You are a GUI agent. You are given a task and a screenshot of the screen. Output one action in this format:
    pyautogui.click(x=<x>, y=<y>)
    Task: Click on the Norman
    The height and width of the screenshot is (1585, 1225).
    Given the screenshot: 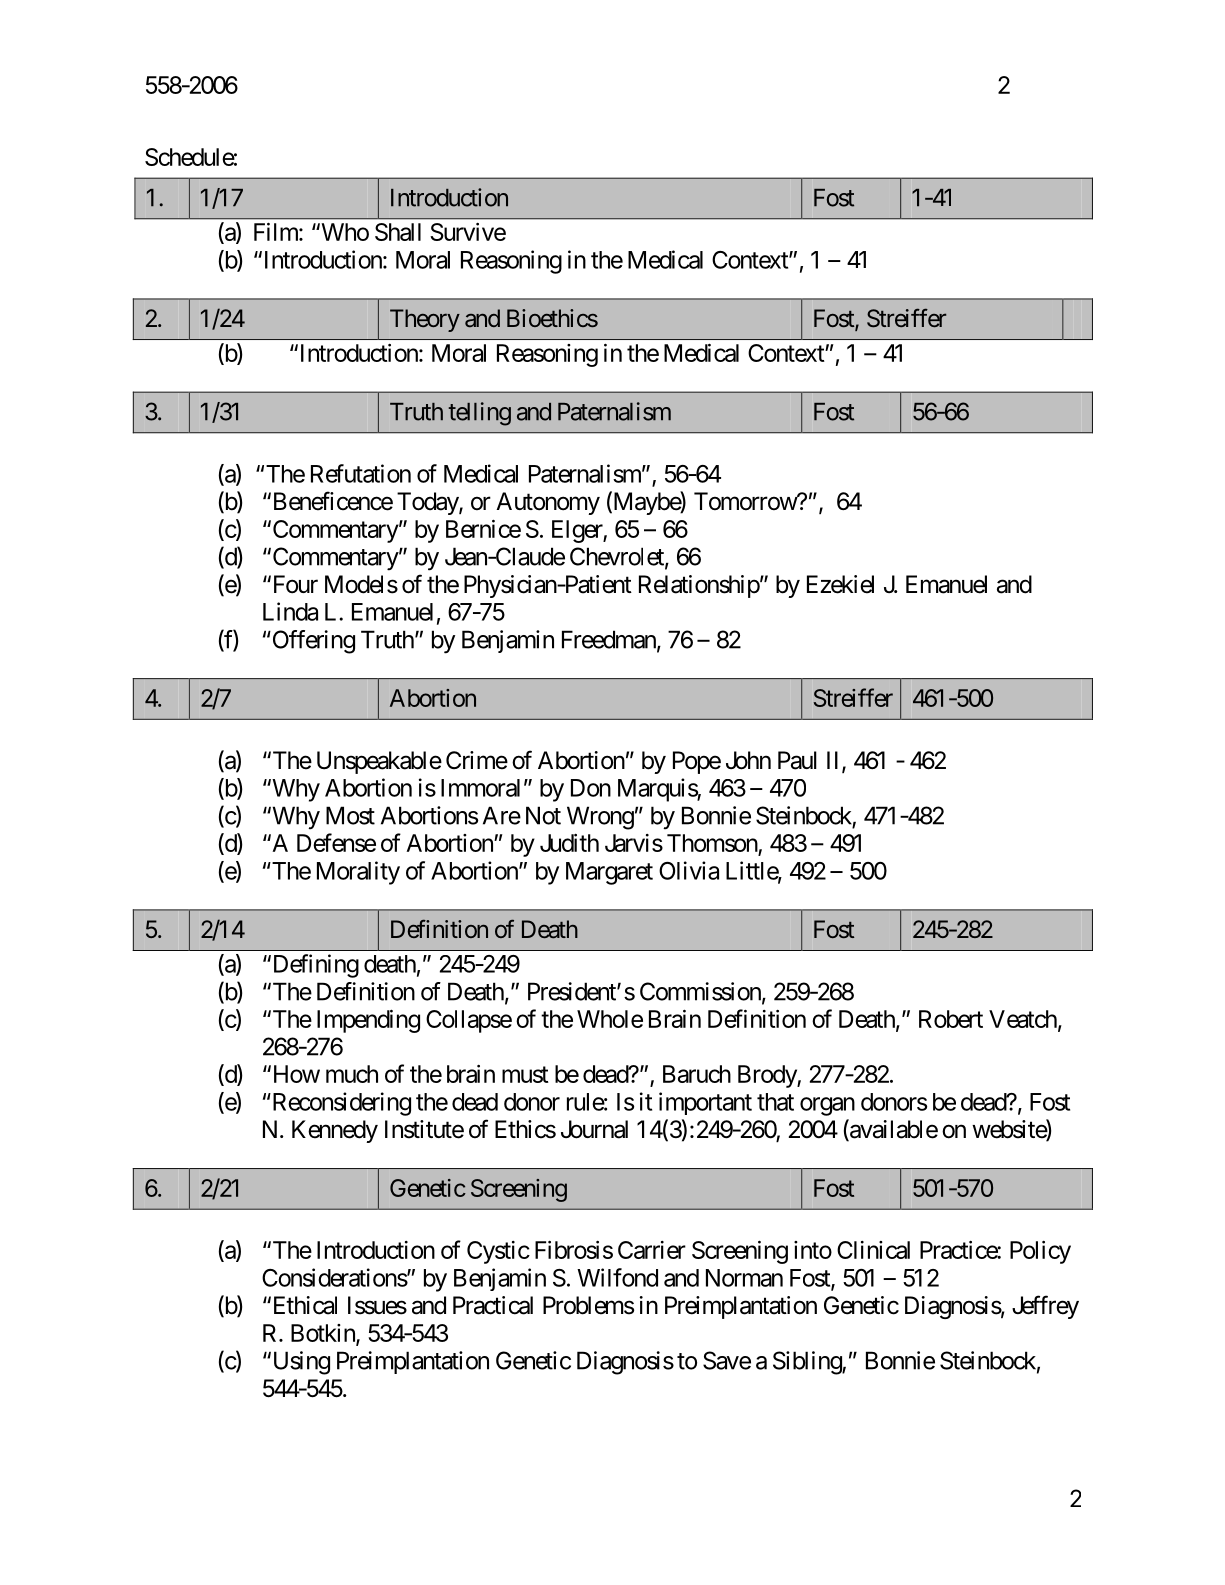 What is the action you would take?
    pyautogui.click(x=744, y=1278)
